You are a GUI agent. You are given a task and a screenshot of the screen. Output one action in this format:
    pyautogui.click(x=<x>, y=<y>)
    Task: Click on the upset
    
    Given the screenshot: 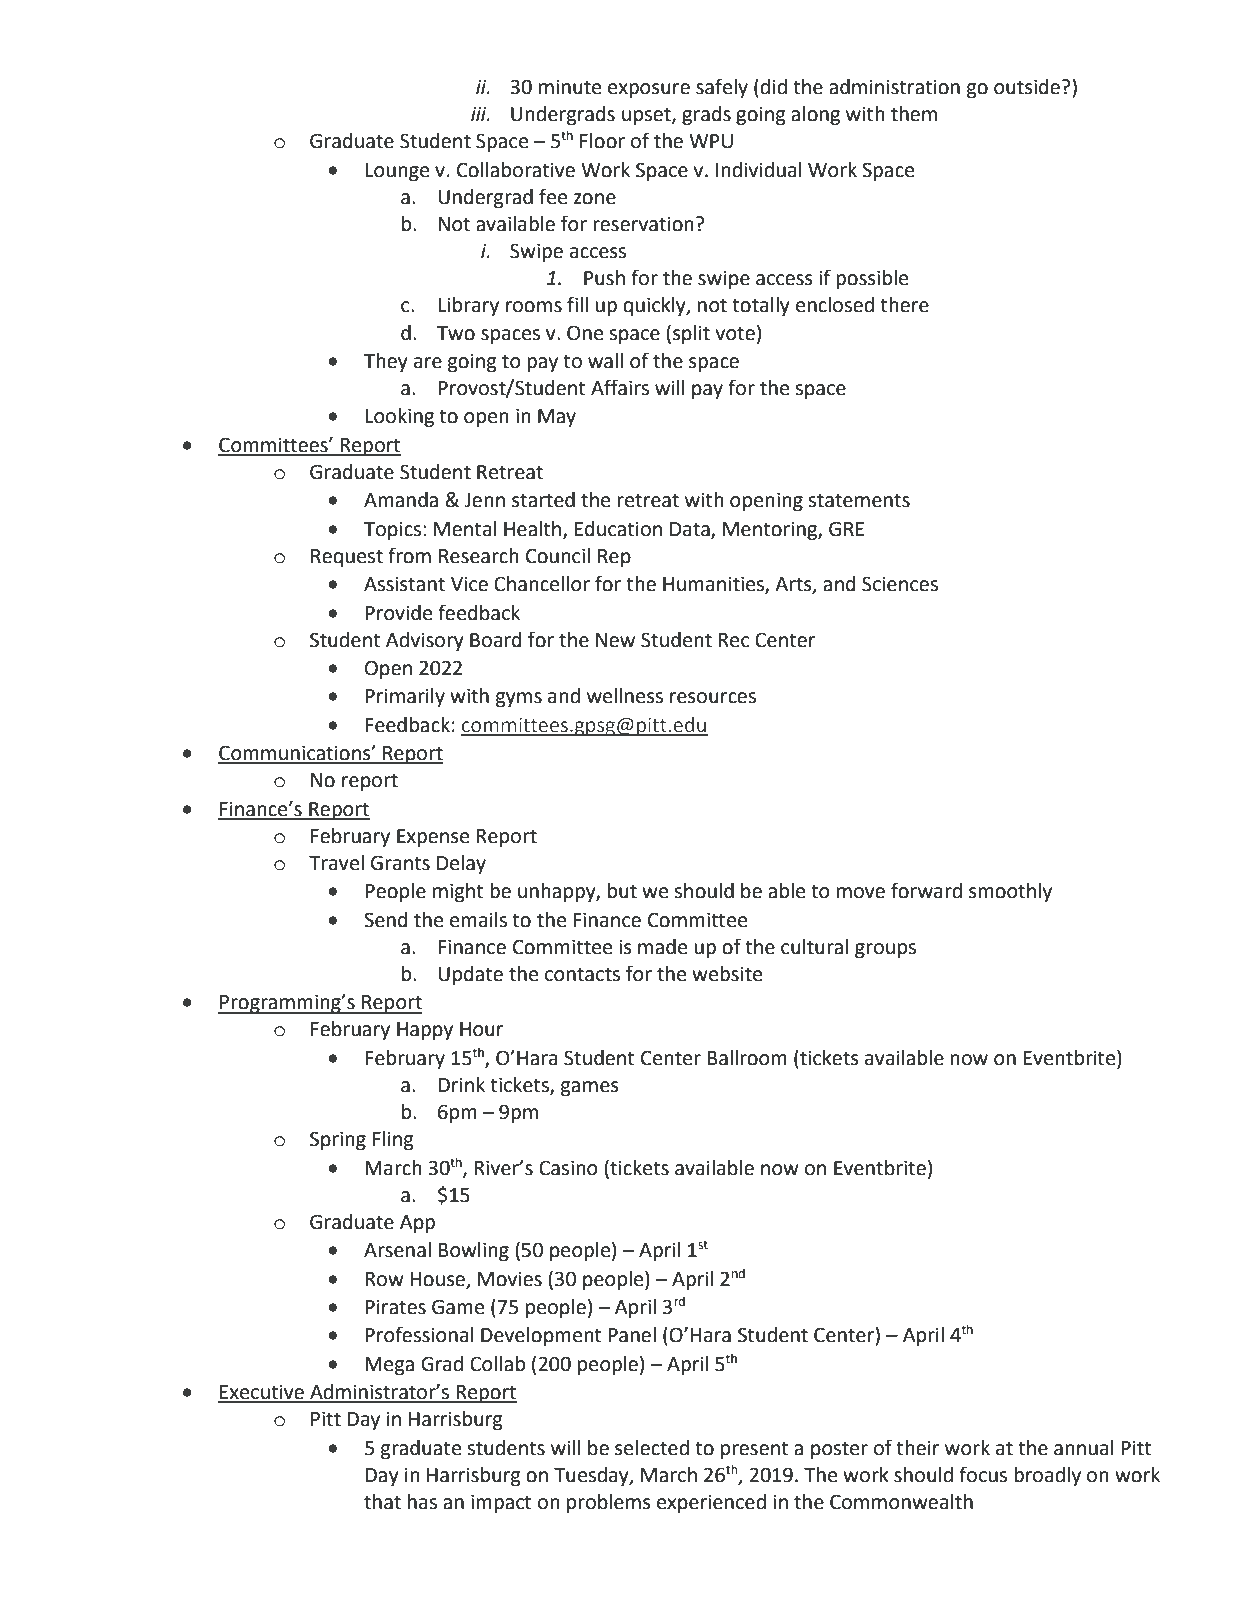 What is the action you would take?
    pyautogui.click(x=647, y=116)
